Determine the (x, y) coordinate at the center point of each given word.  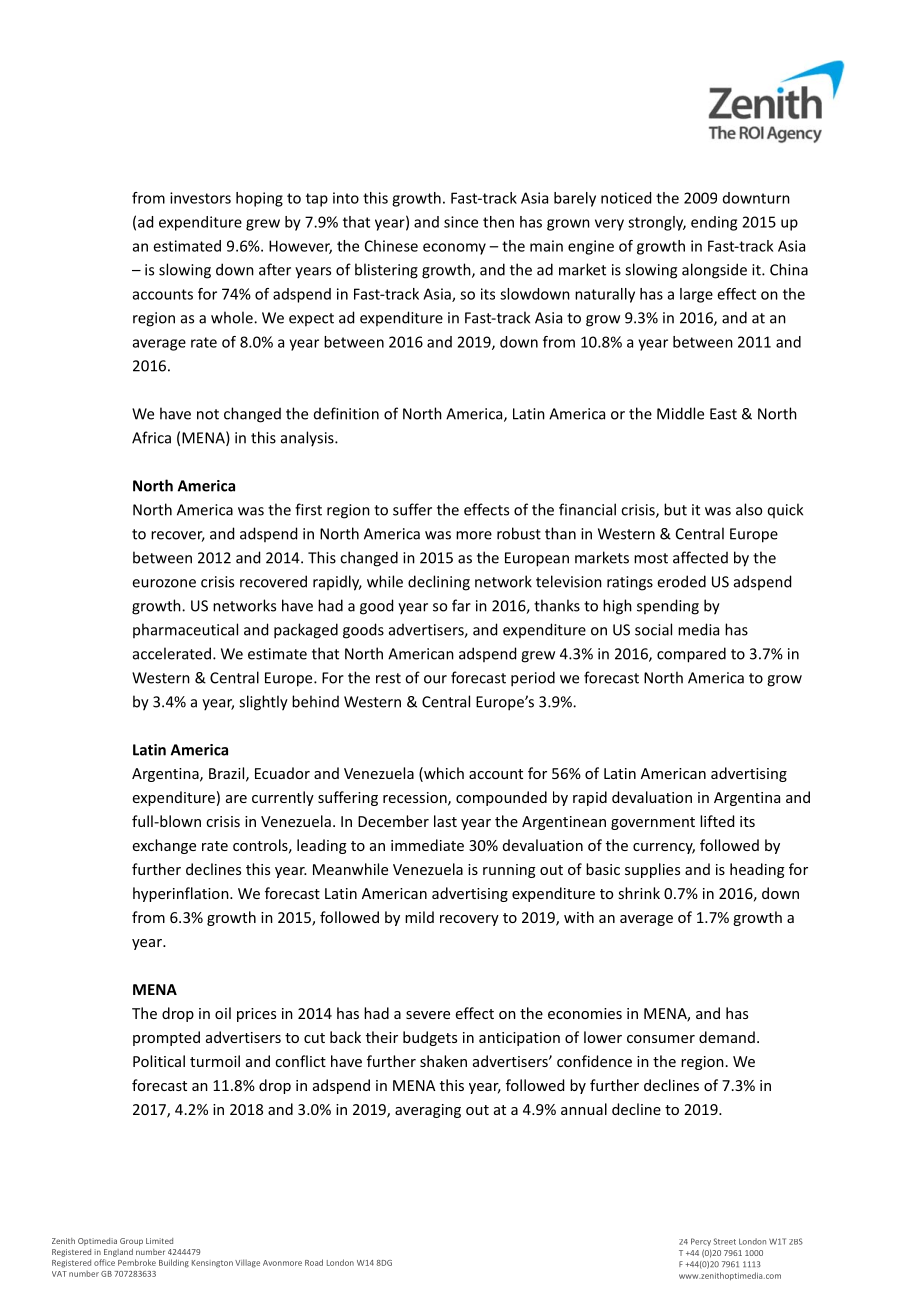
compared (691, 655)
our (435, 679)
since (461, 222)
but (675, 509)
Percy (701, 1242)
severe (428, 1015)
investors (200, 198)
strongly (657, 223)
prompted (166, 1038)
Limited (159, 1241)
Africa (151, 437)
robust (519, 533)
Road (314, 1262)
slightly (263, 703)
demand (727, 1037)
